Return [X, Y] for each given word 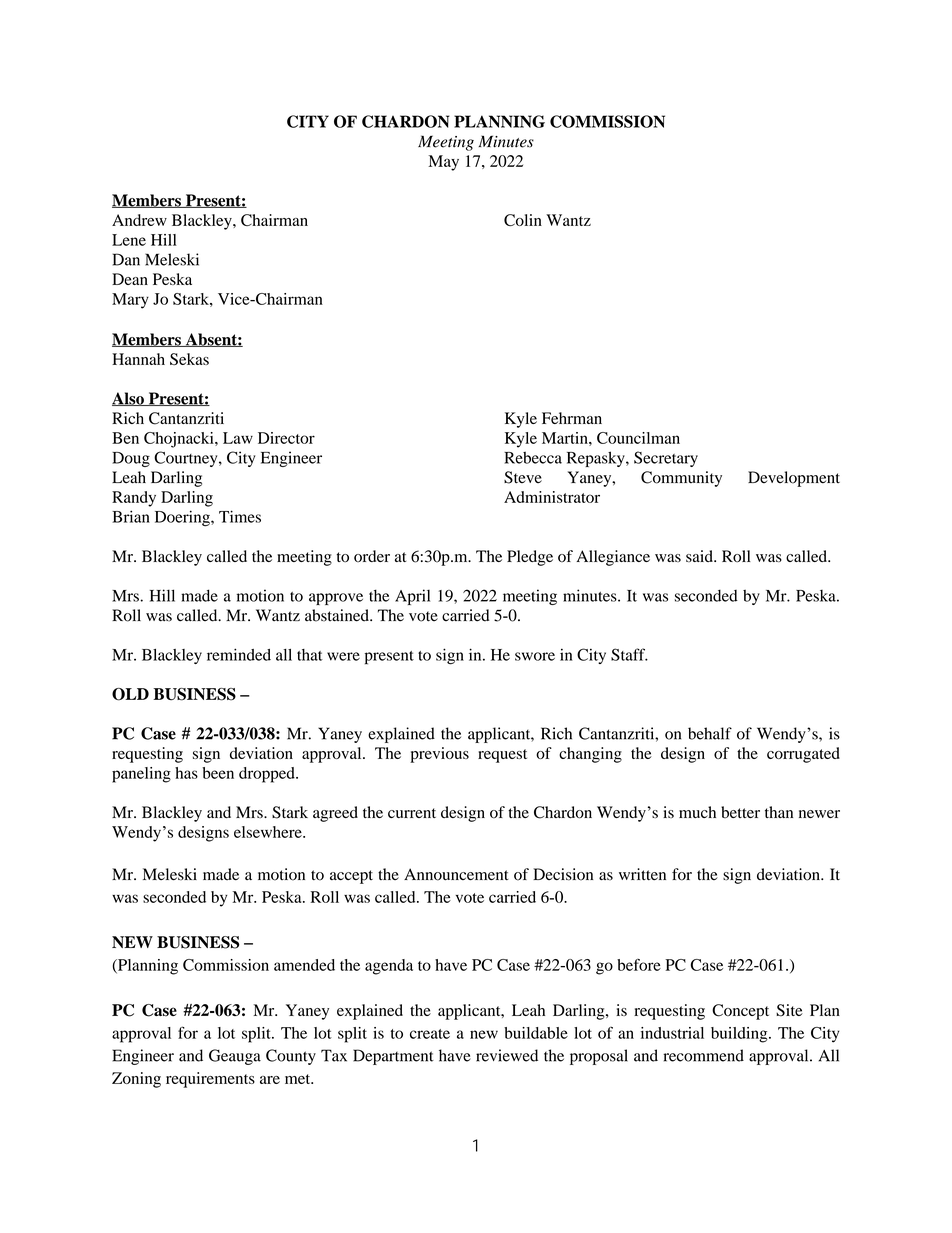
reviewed [507, 1055]
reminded [239, 654]
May [443, 163]
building [740, 1035]
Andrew [139, 220]
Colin [523, 220]
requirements [210, 1080]
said [700, 556]
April [412, 597]
